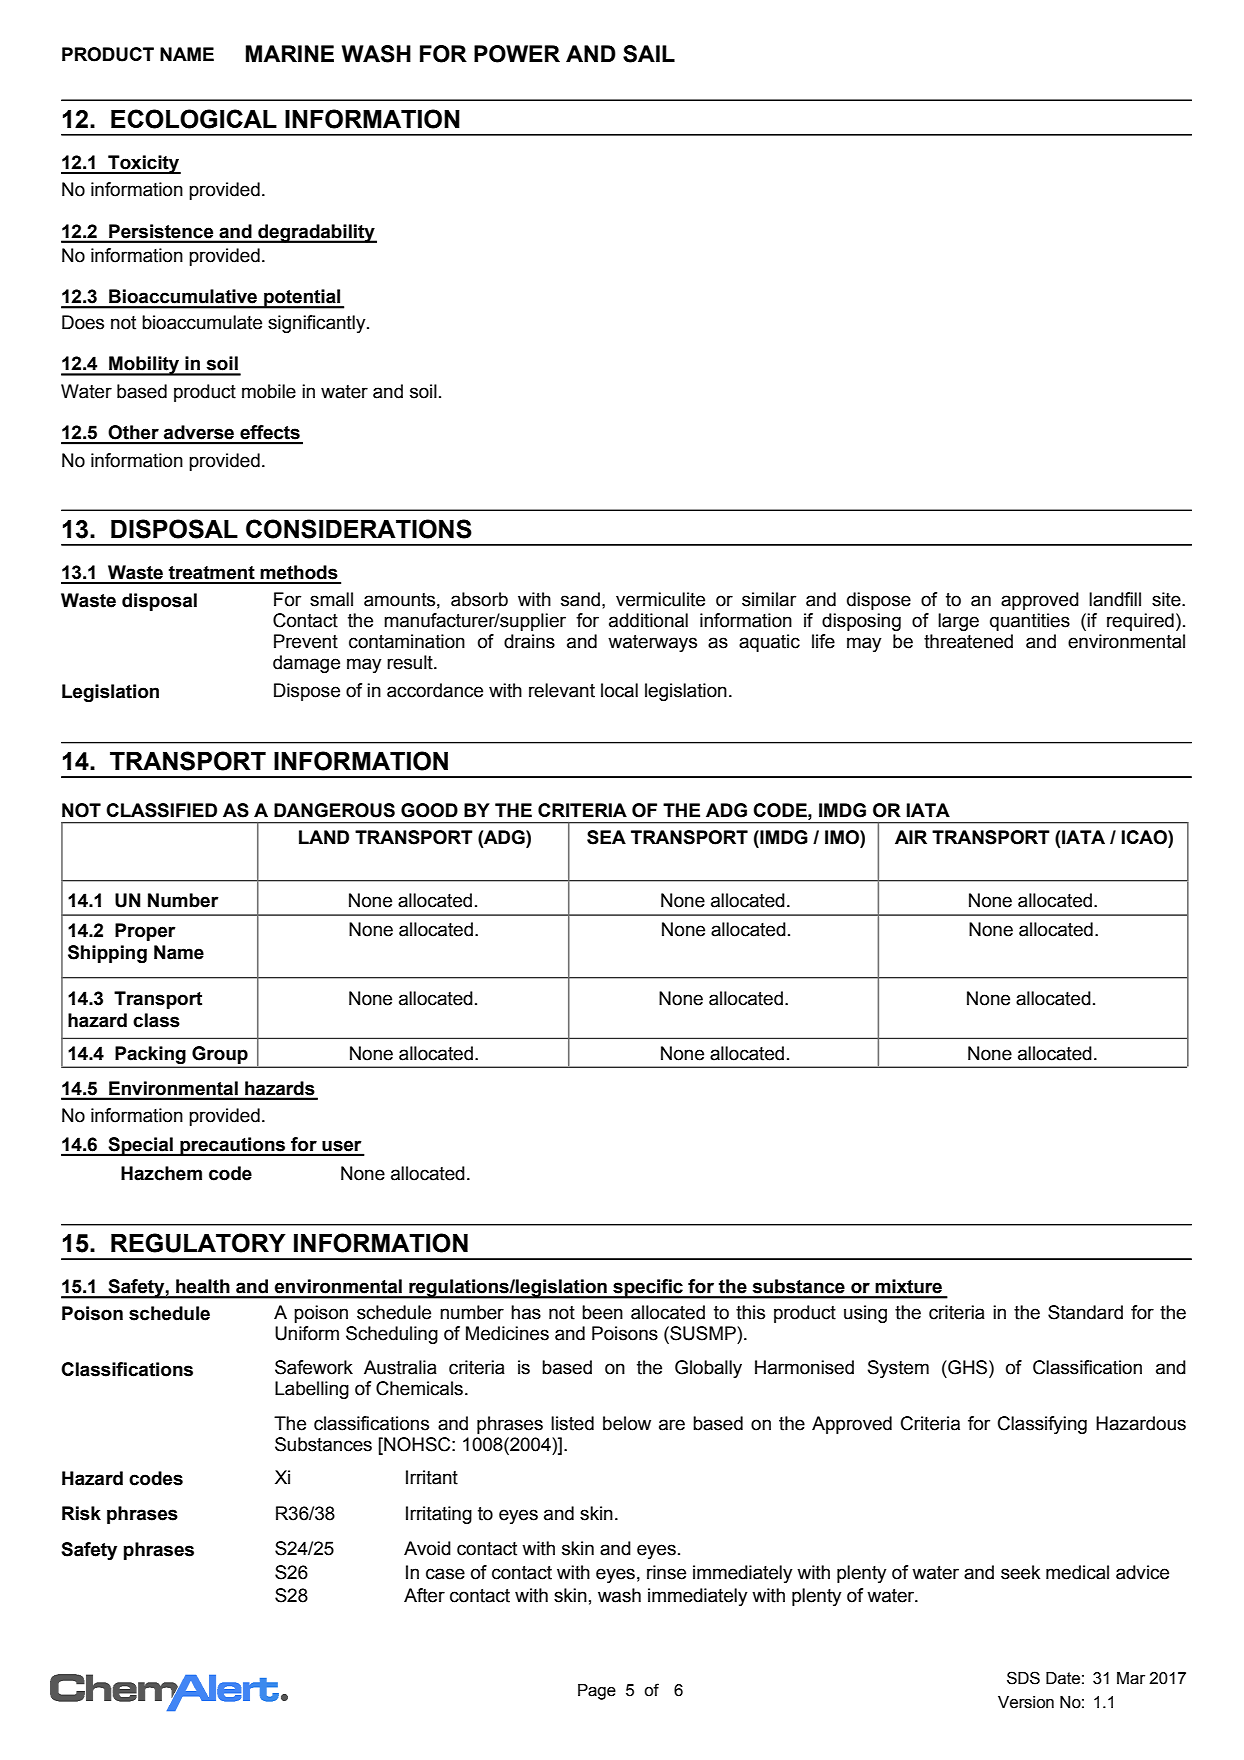 This image has height=1760, width=1244. I want to click on SEA, so click(606, 837).
